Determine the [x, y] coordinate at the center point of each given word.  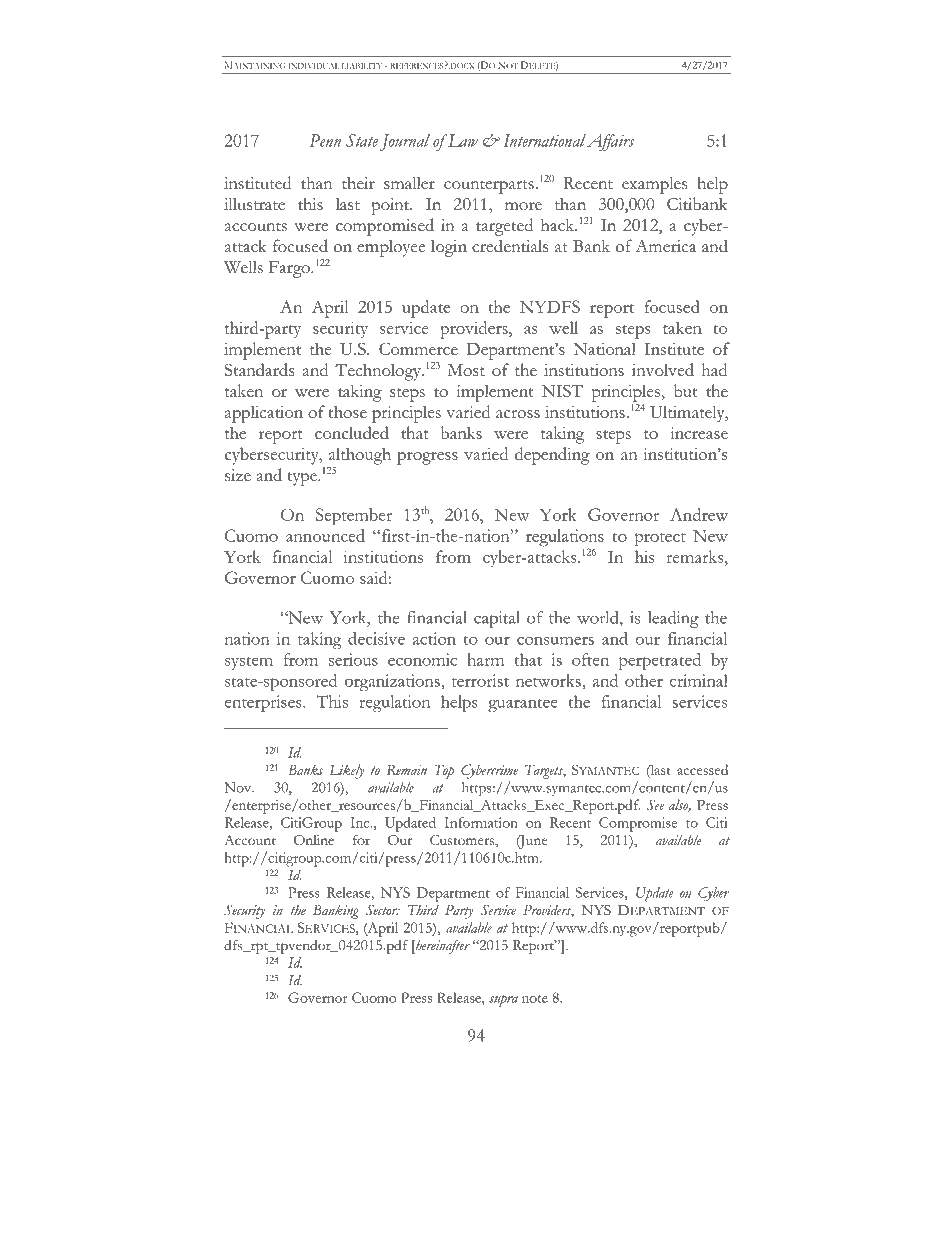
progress [427, 458]
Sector [383, 910]
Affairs [611, 142]
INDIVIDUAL [314, 66]
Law [462, 140]
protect [660, 540]
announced [325, 535]
